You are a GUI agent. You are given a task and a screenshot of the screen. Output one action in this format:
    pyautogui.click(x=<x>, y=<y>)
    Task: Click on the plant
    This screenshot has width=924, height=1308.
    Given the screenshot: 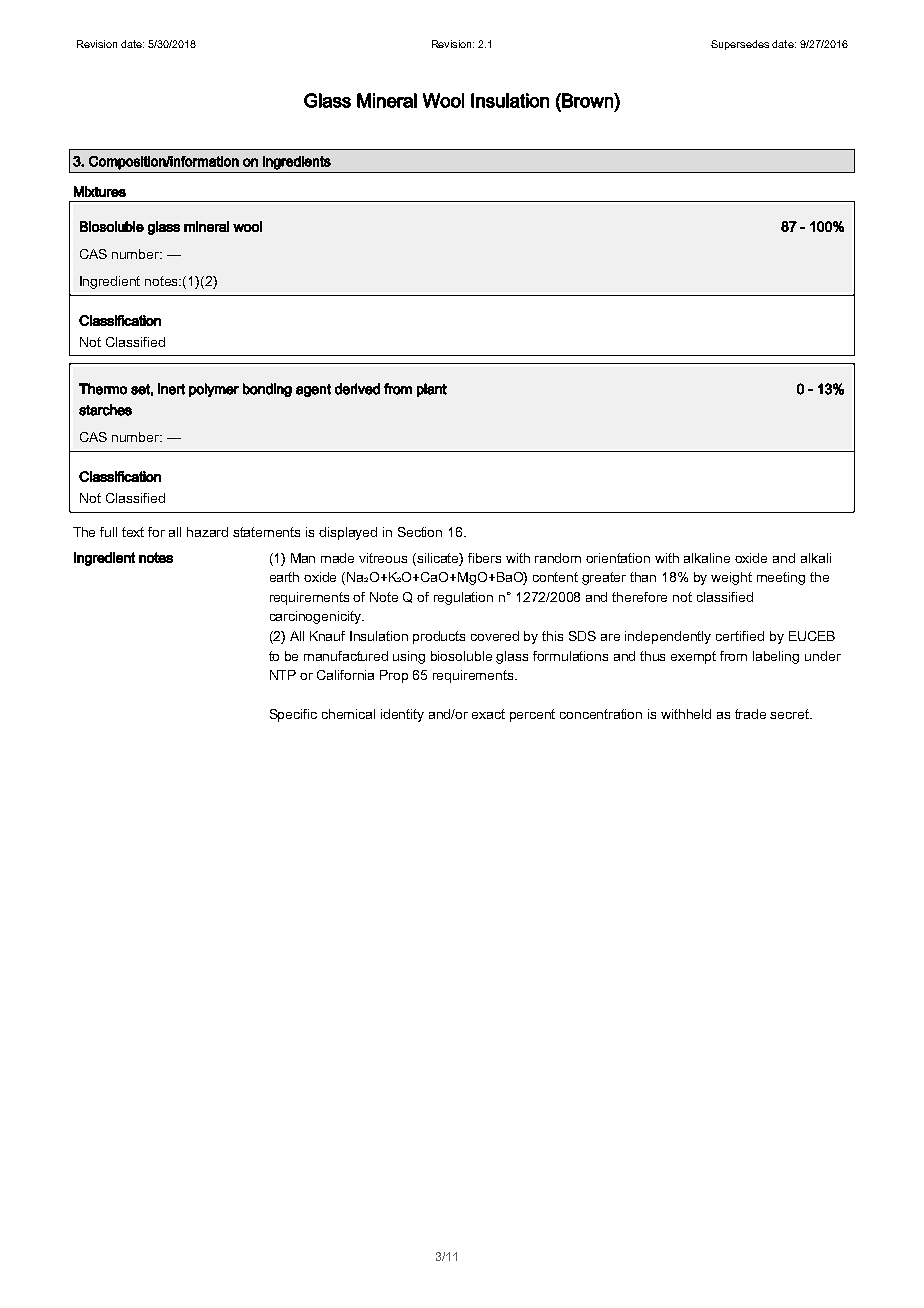 What is the action you would take?
    pyautogui.click(x=432, y=390)
